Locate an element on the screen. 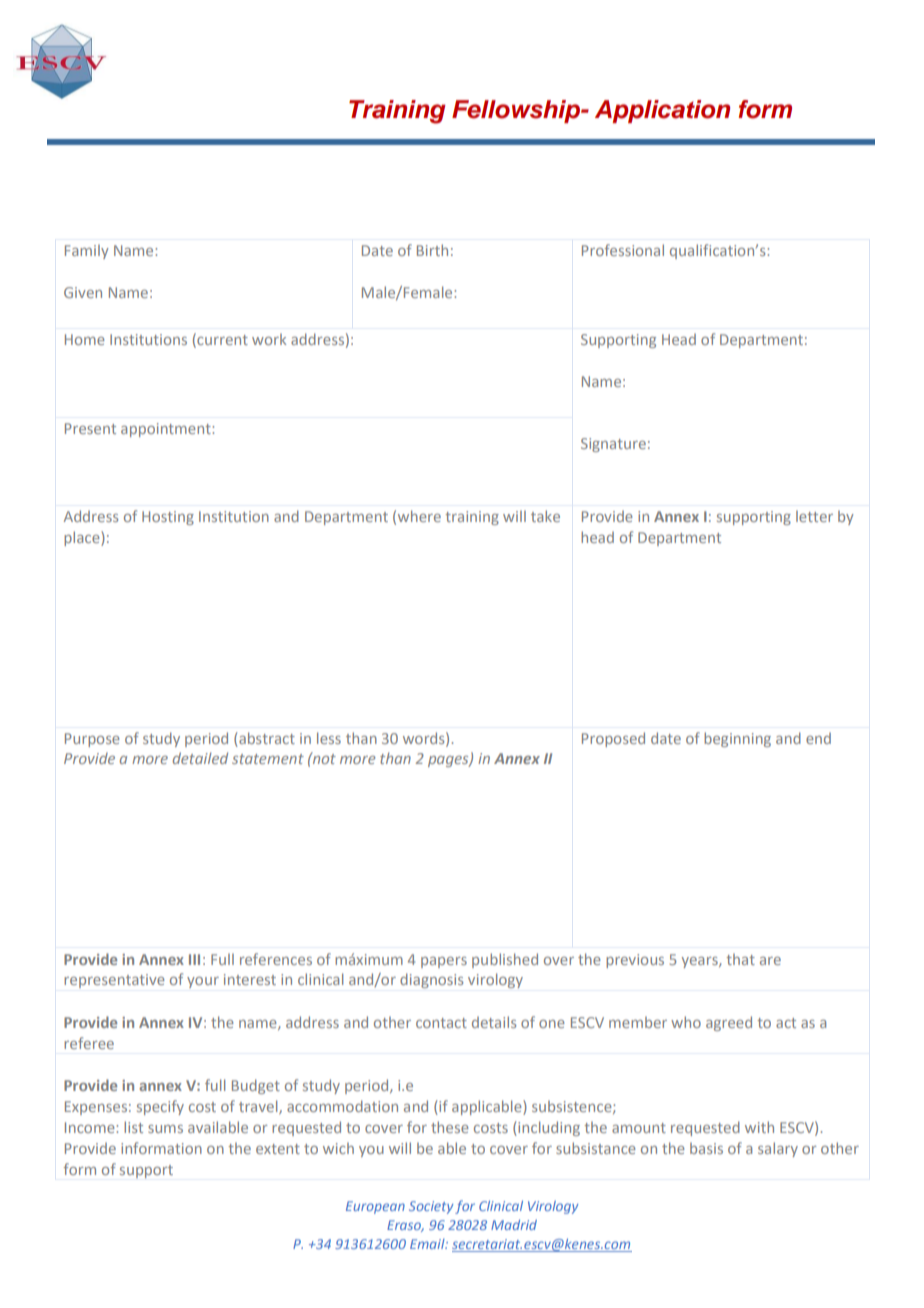  sums is located at coordinates (165, 1129).
